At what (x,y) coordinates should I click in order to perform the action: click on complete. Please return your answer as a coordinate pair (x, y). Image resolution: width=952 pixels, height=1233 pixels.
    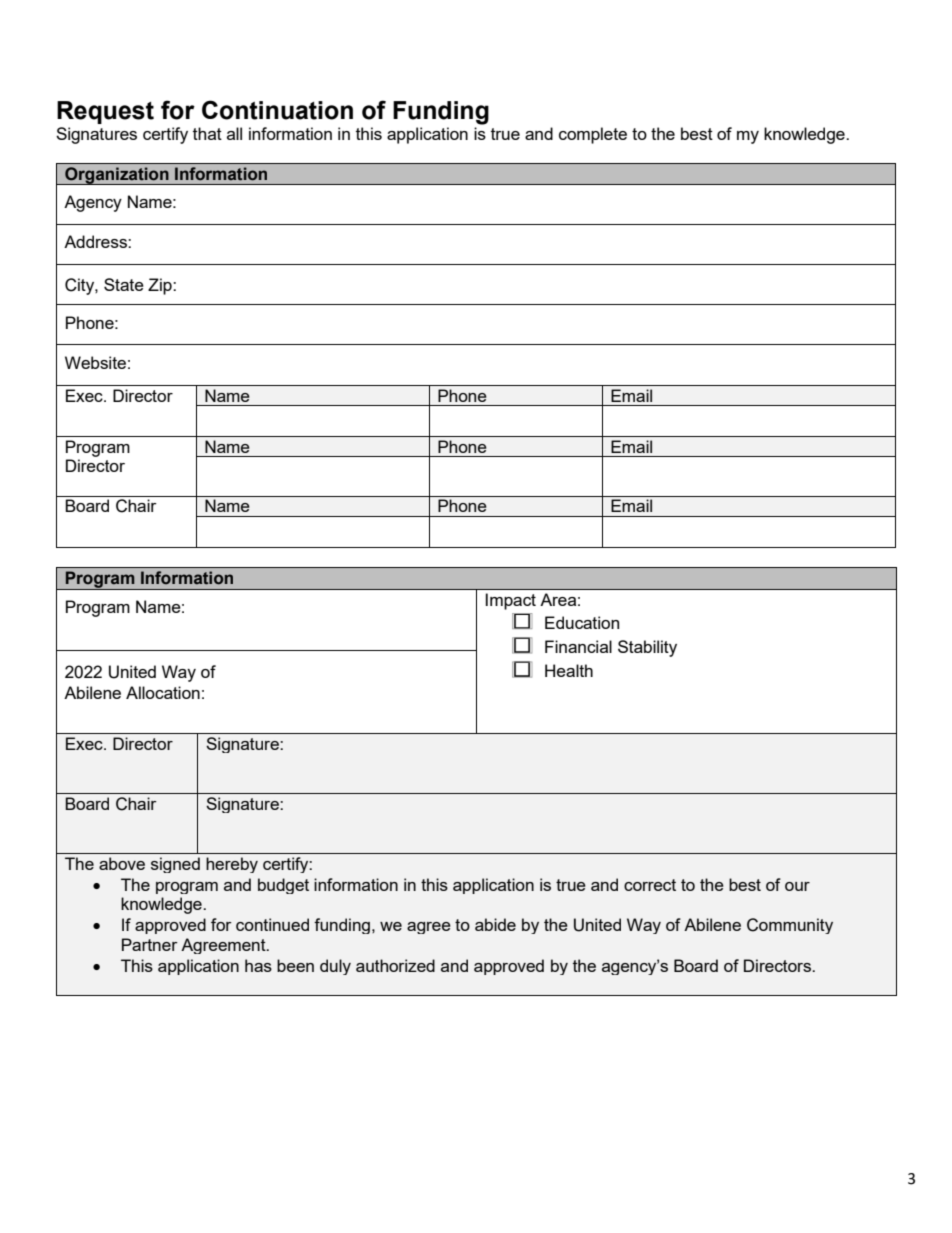
    Looking at the image, I should click on (593, 135).
